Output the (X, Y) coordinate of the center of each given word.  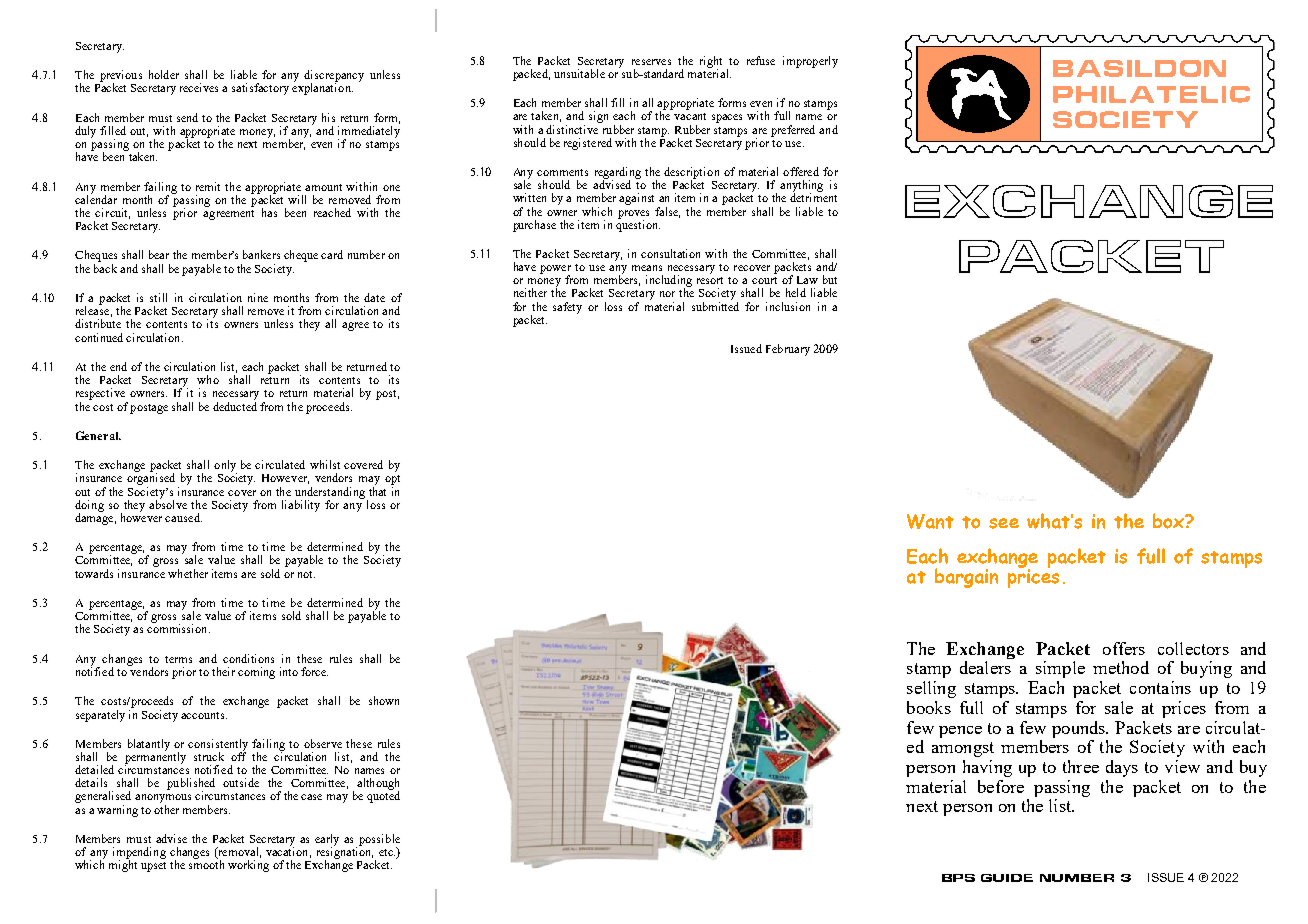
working (248, 866)
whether (188, 573)
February (788, 350)
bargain (966, 578)
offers (1124, 648)
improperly (810, 62)
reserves (651, 62)
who (208, 379)
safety (567, 308)
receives (199, 87)
